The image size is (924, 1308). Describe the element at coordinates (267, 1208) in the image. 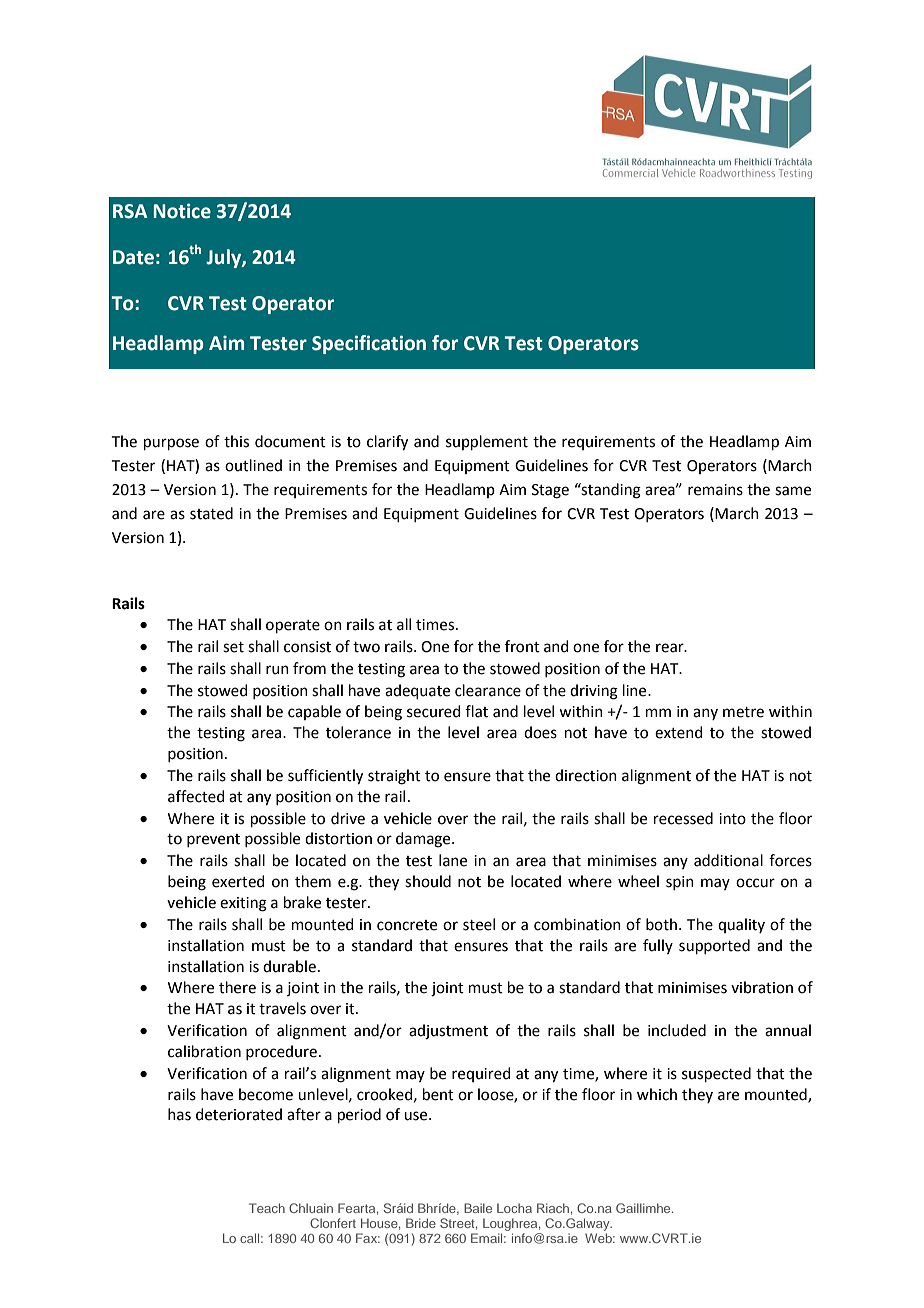

I see `Teach` at that location.
